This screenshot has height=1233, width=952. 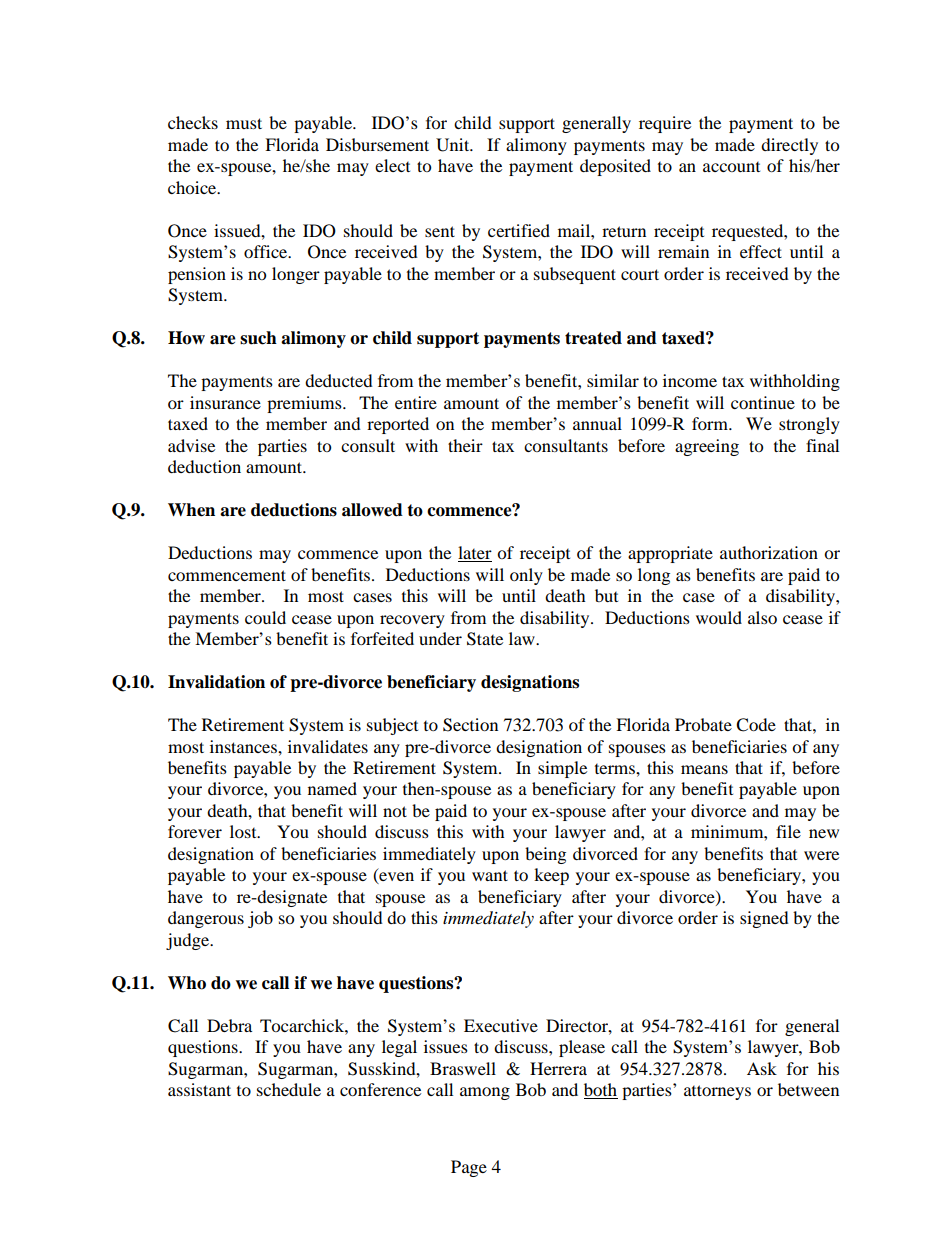 I want to click on Unit, so click(x=454, y=145).
